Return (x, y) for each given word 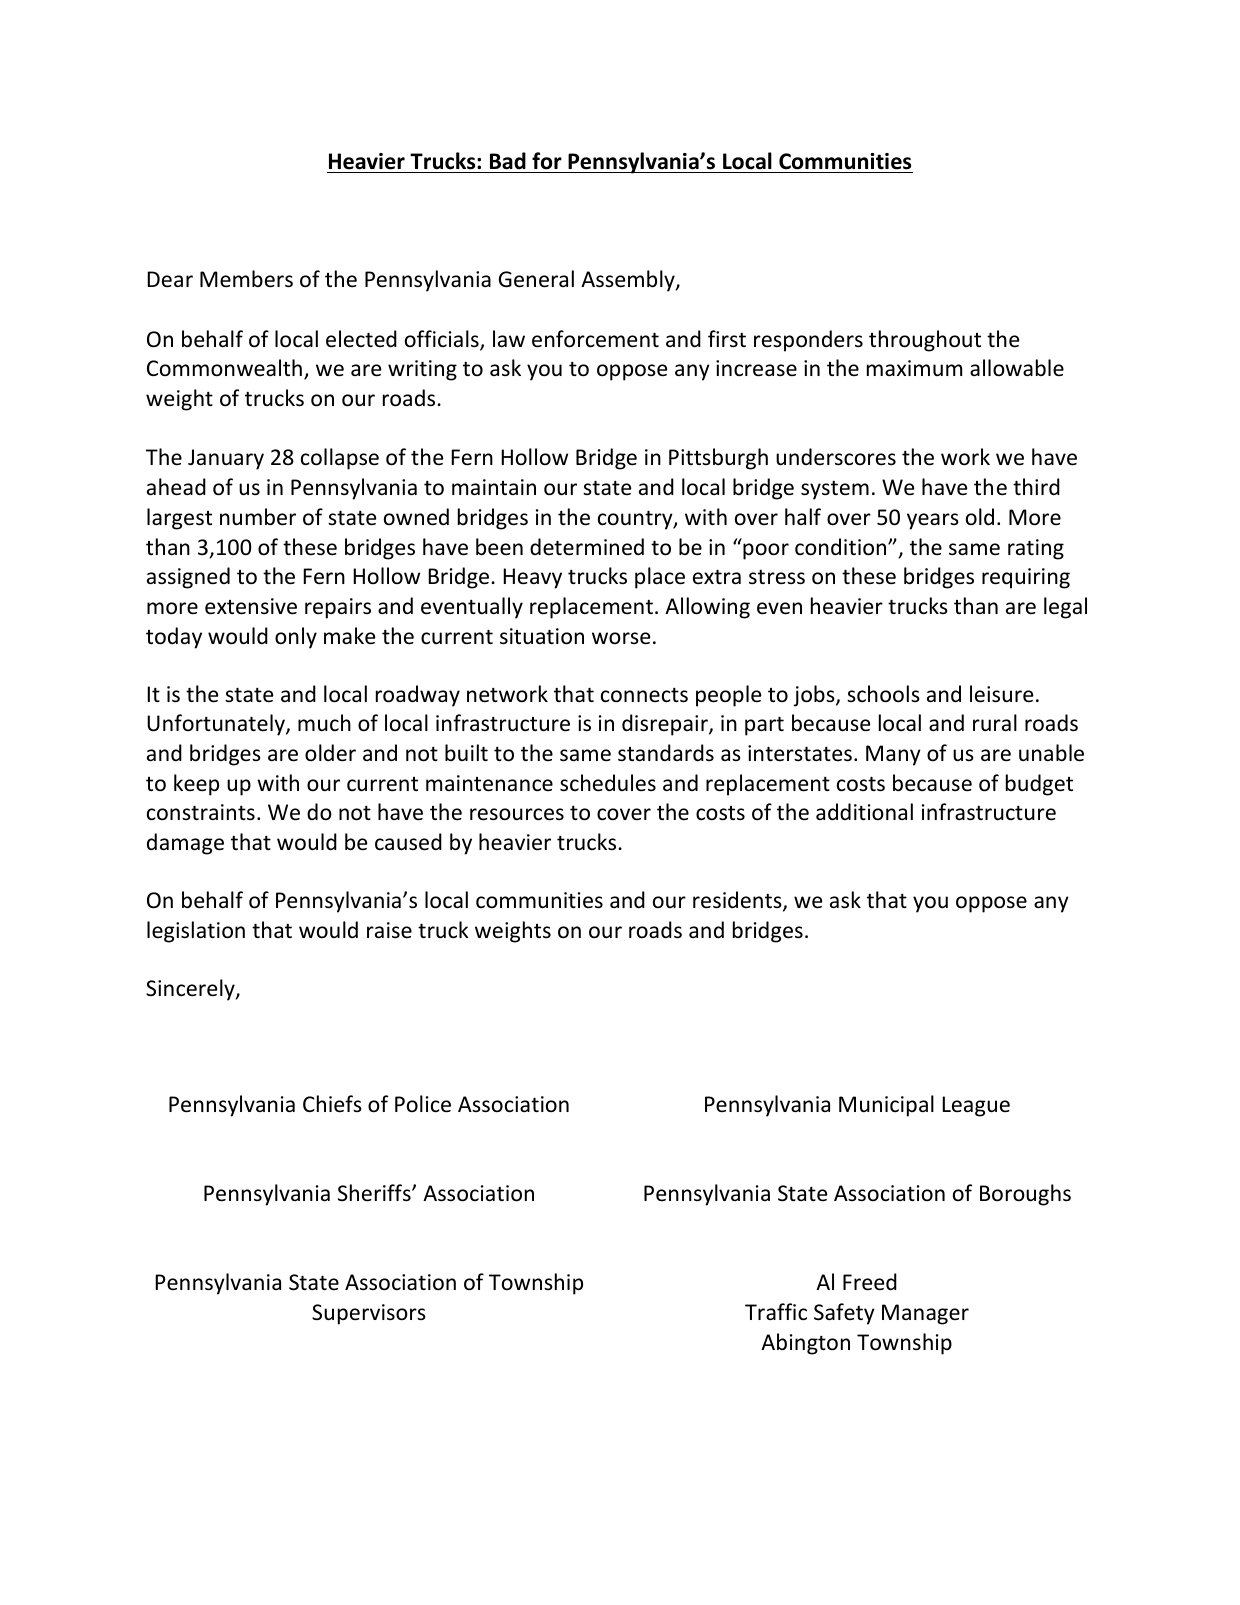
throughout (925, 341)
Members (246, 279)
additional (864, 812)
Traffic (776, 1312)
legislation (196, 932)
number (258, 517)
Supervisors (369, 1314)
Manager (925, 1314)
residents (738, 901)
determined (587, 547)
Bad (508, 161)
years (933, 521)
